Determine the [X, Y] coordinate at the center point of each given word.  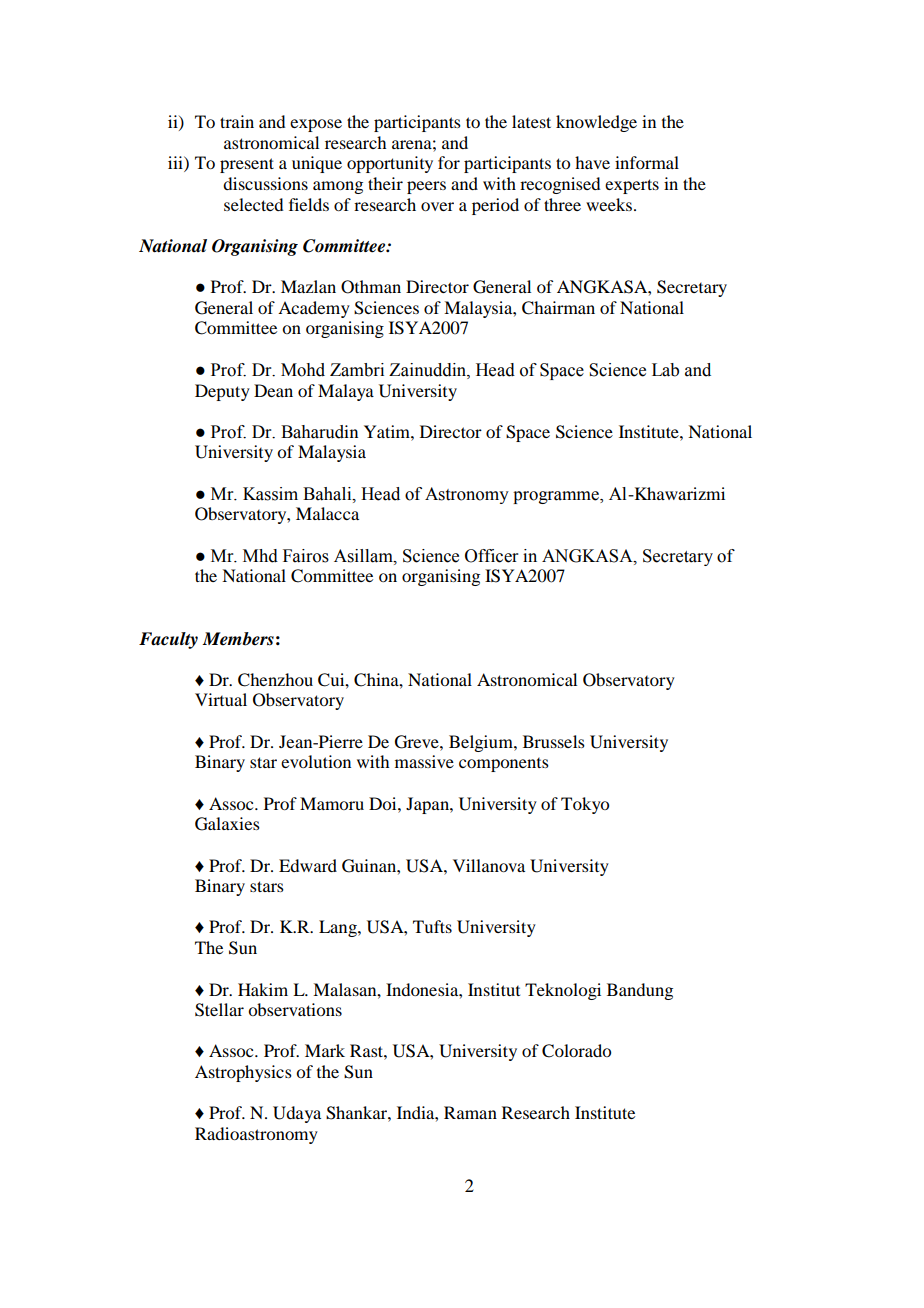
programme [557, 497]
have [592, 162]
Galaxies [227, 824]
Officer [492, 556]
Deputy [222, 392]
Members [238, 639]
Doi [384, 803]
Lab [665, 370]
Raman [470, 1112]
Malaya [346, 392]
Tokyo [585, 805]
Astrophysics [243, 1073]
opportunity [390, 164]
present [247, 165]
